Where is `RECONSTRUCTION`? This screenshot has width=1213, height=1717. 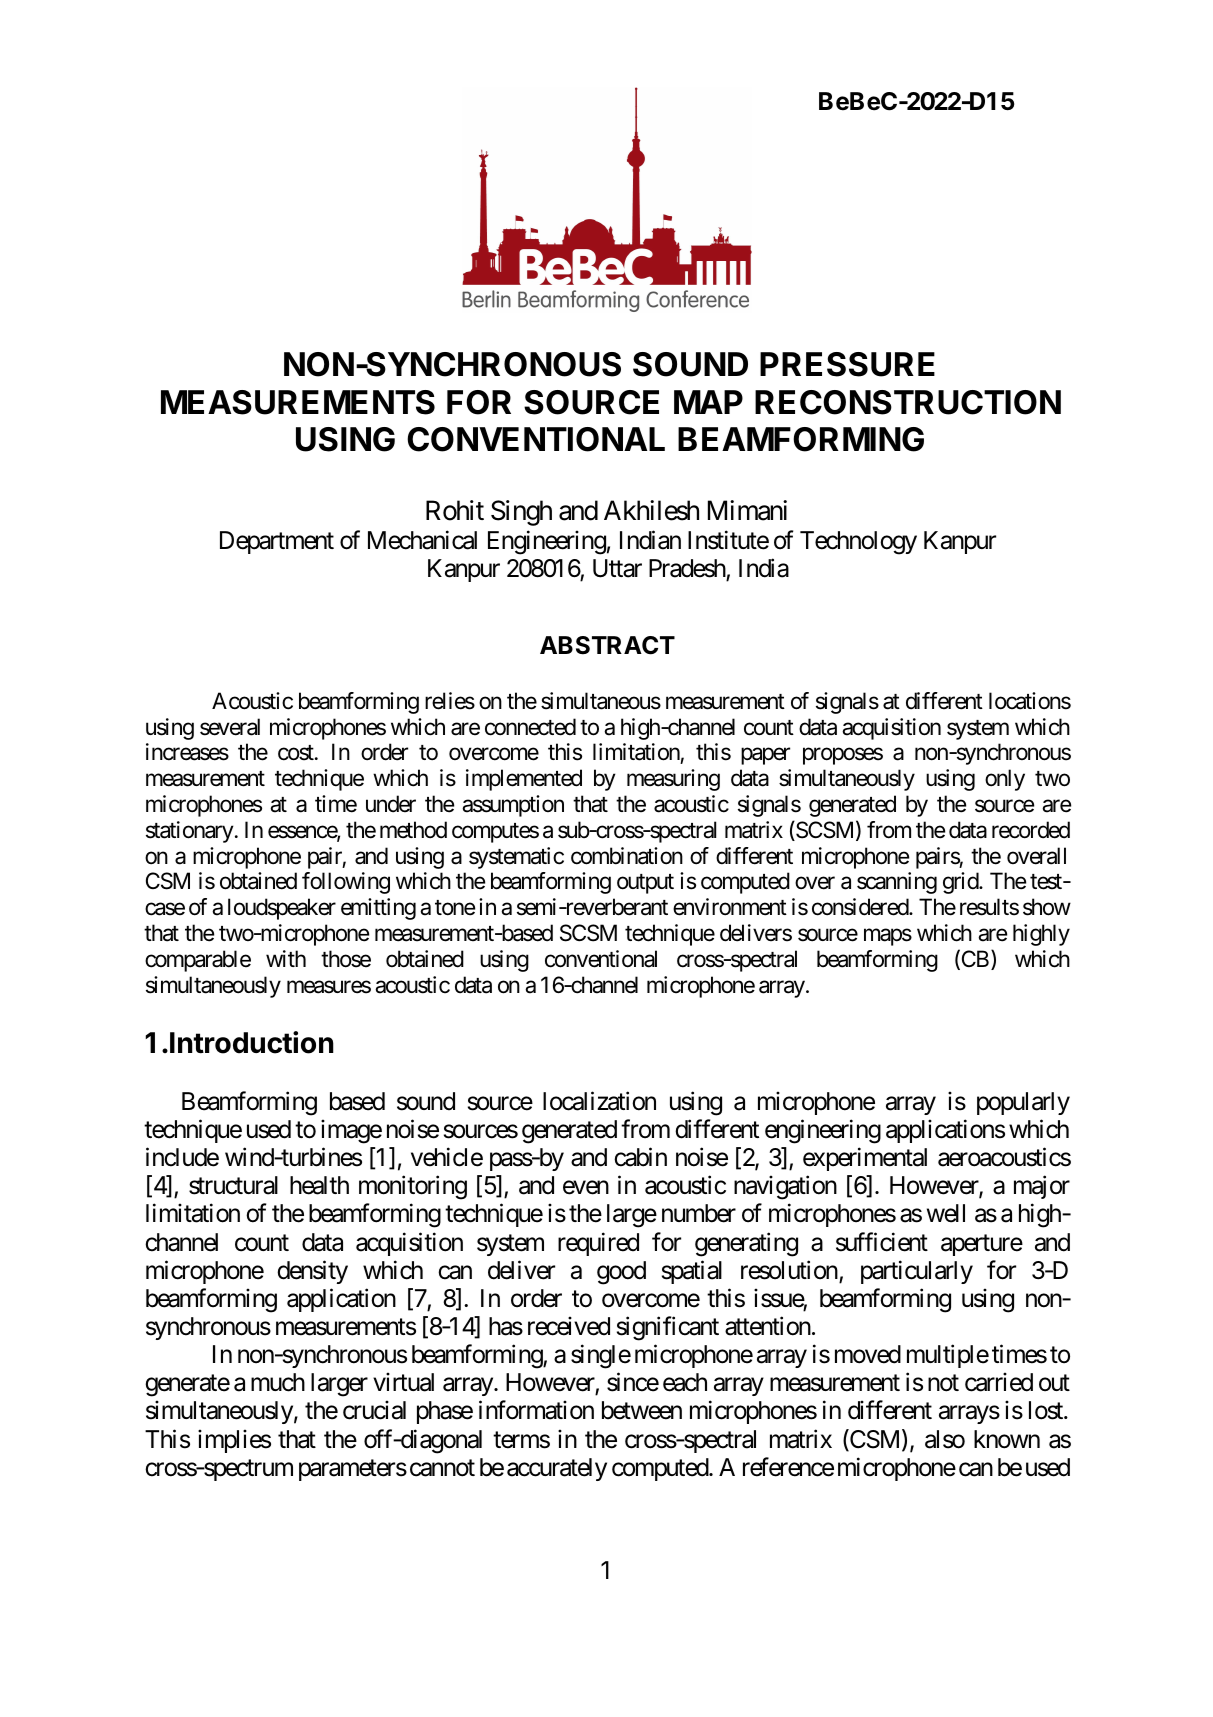
RECONSTRUCTION is located at coordinates (908, 402).
